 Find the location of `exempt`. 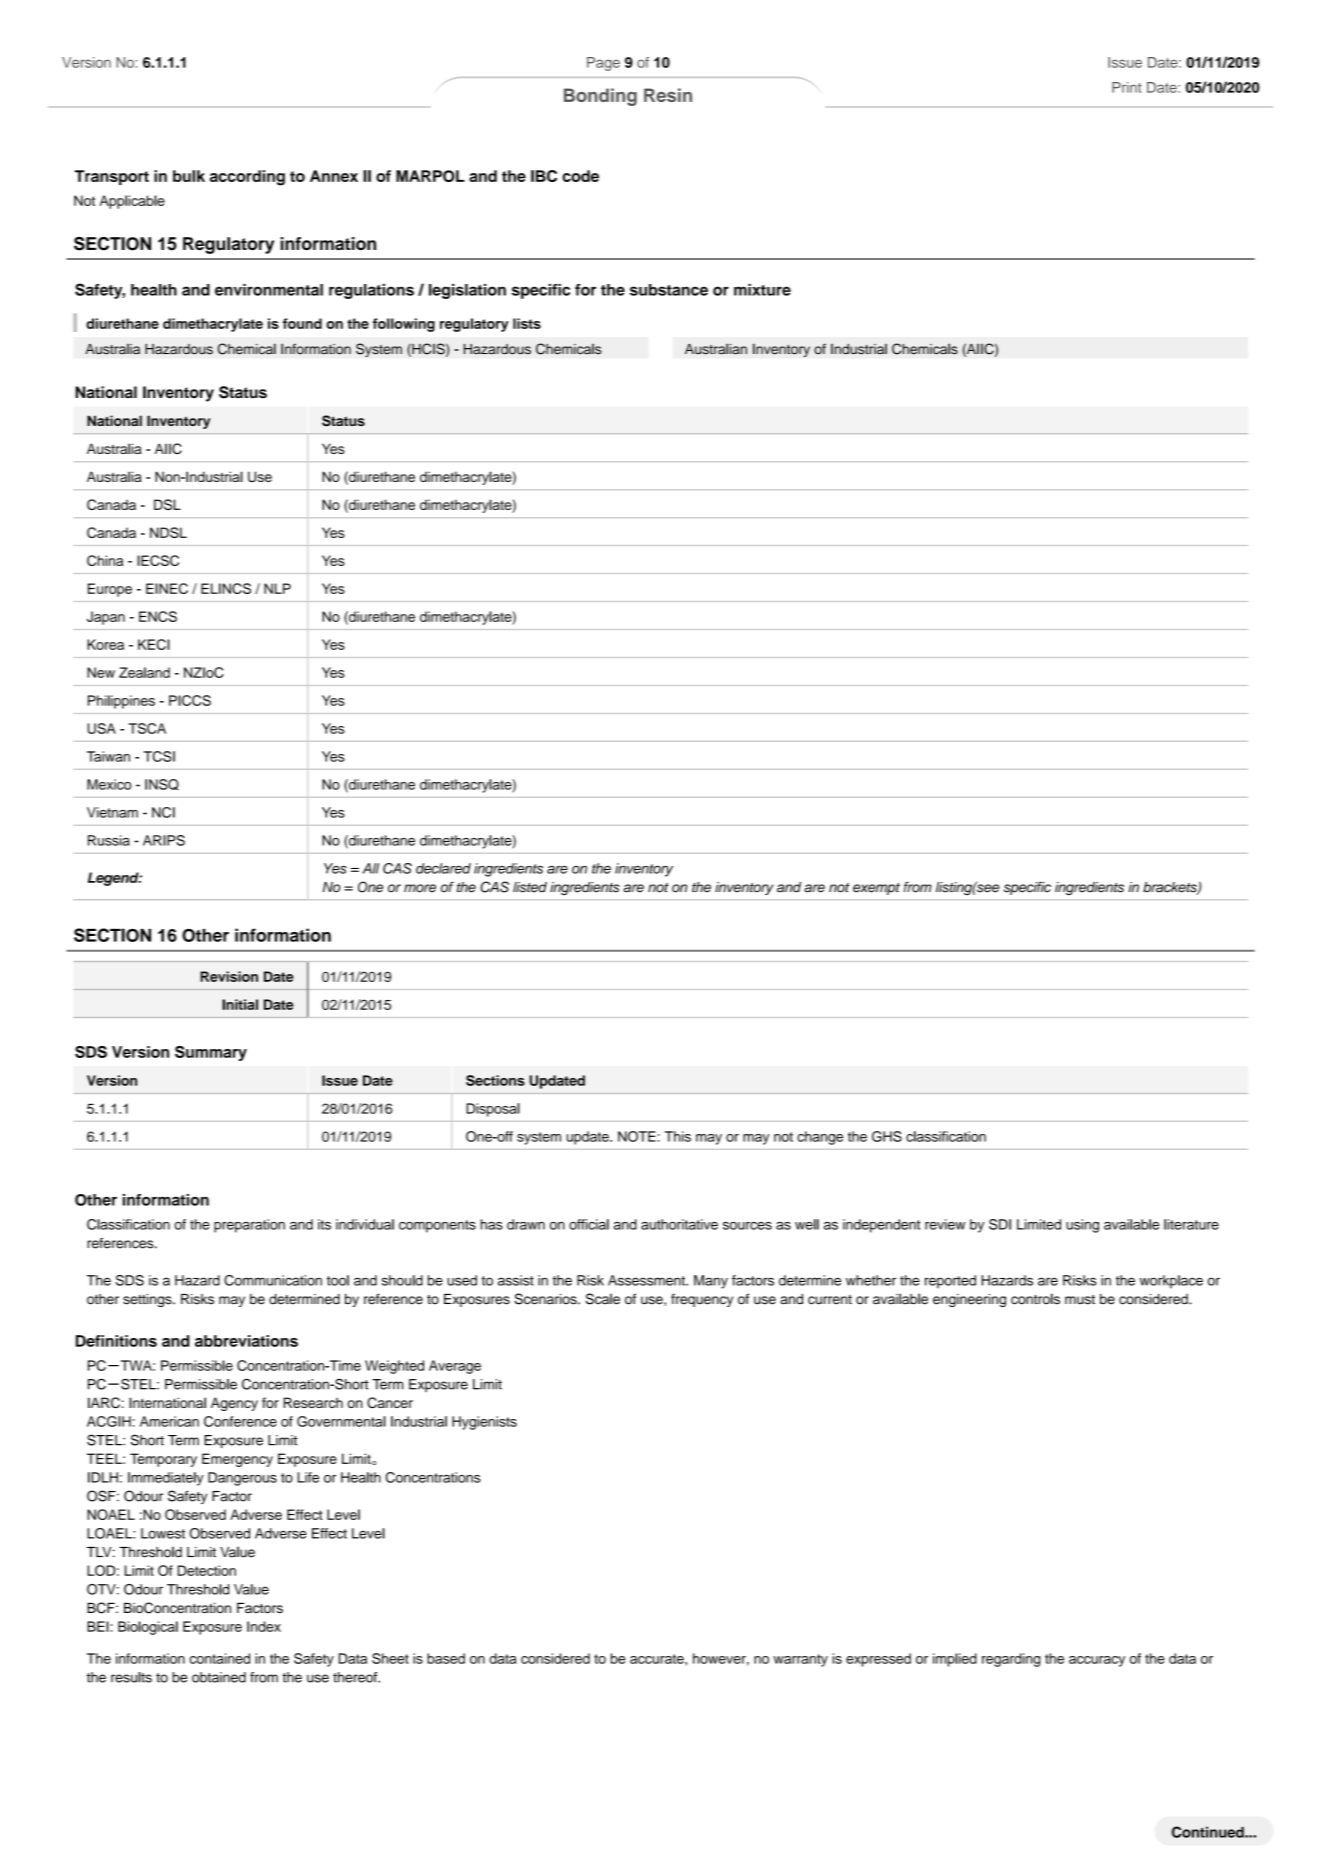

exempt is located at coordinates (876, 889).
